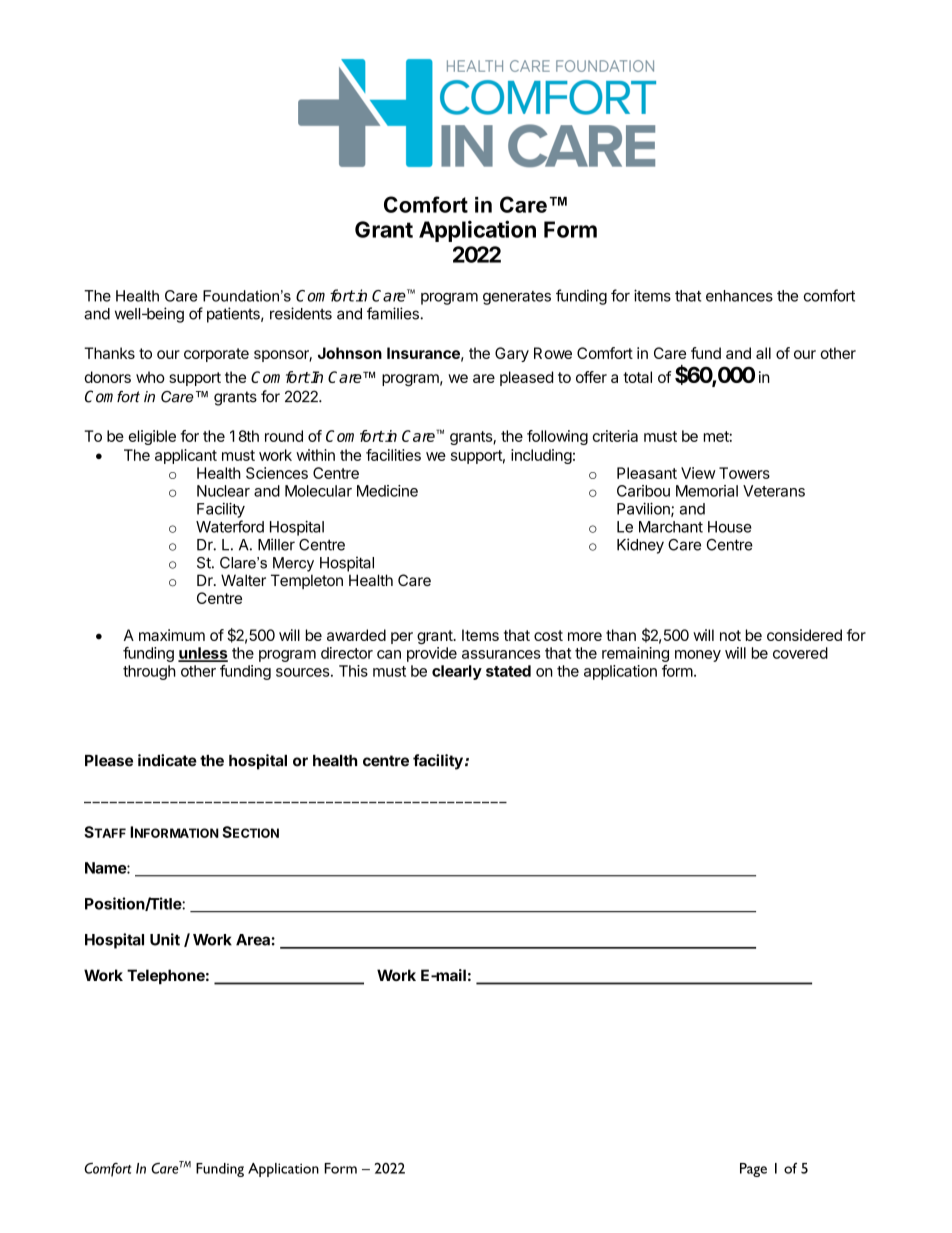  What do you see at coordinates (203, 654) in the screenshot?
I see `unless` at bounding box center [203, 654].
